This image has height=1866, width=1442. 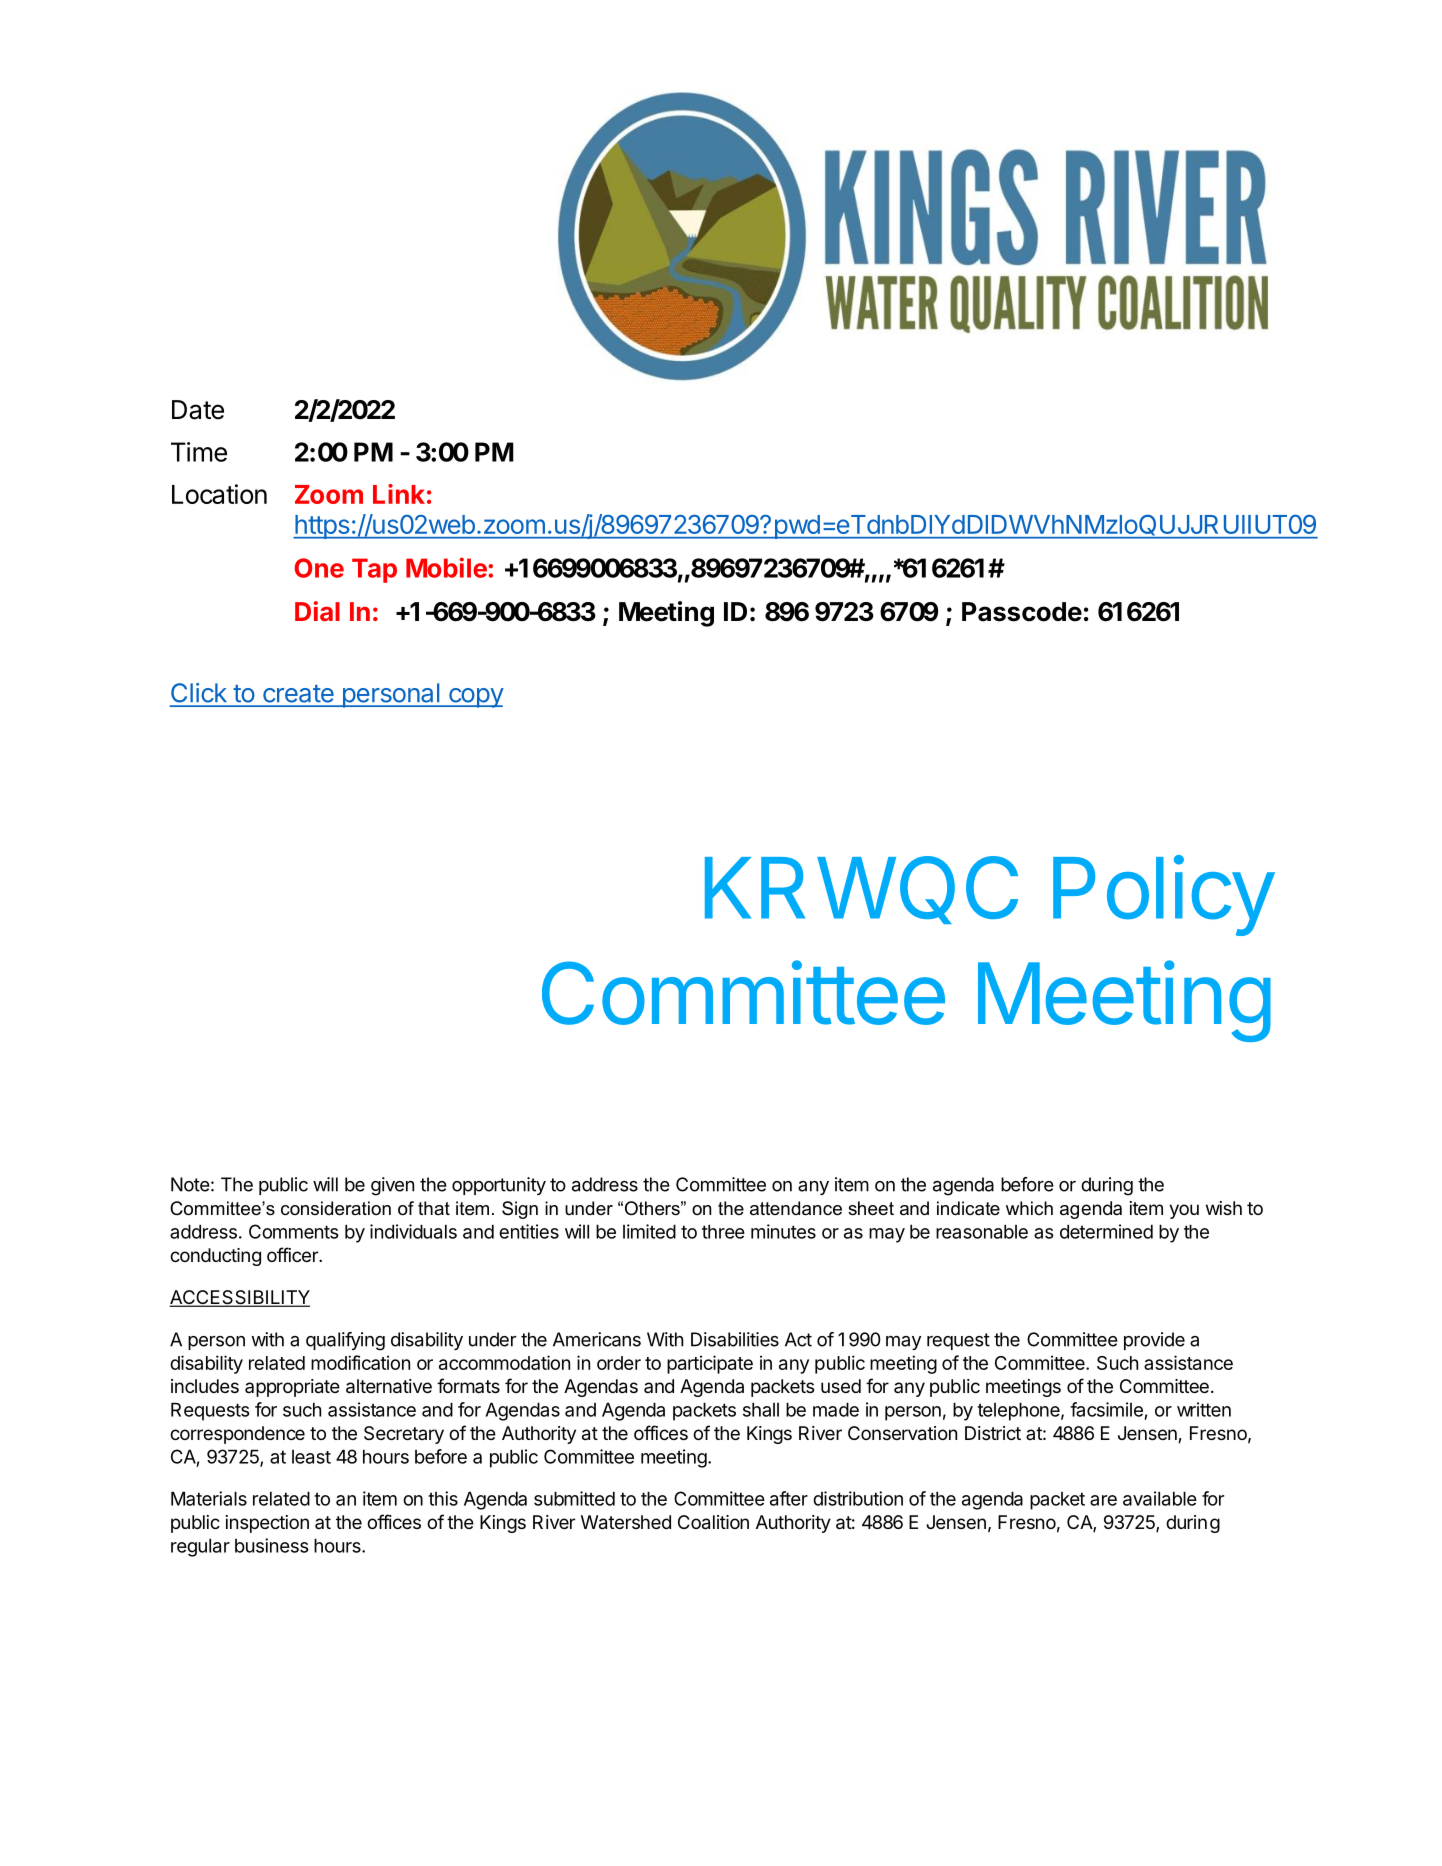 What do you see at coordinates (1103, 1500) in the image?
I see `are` at bounding box center [1103, 1500].
